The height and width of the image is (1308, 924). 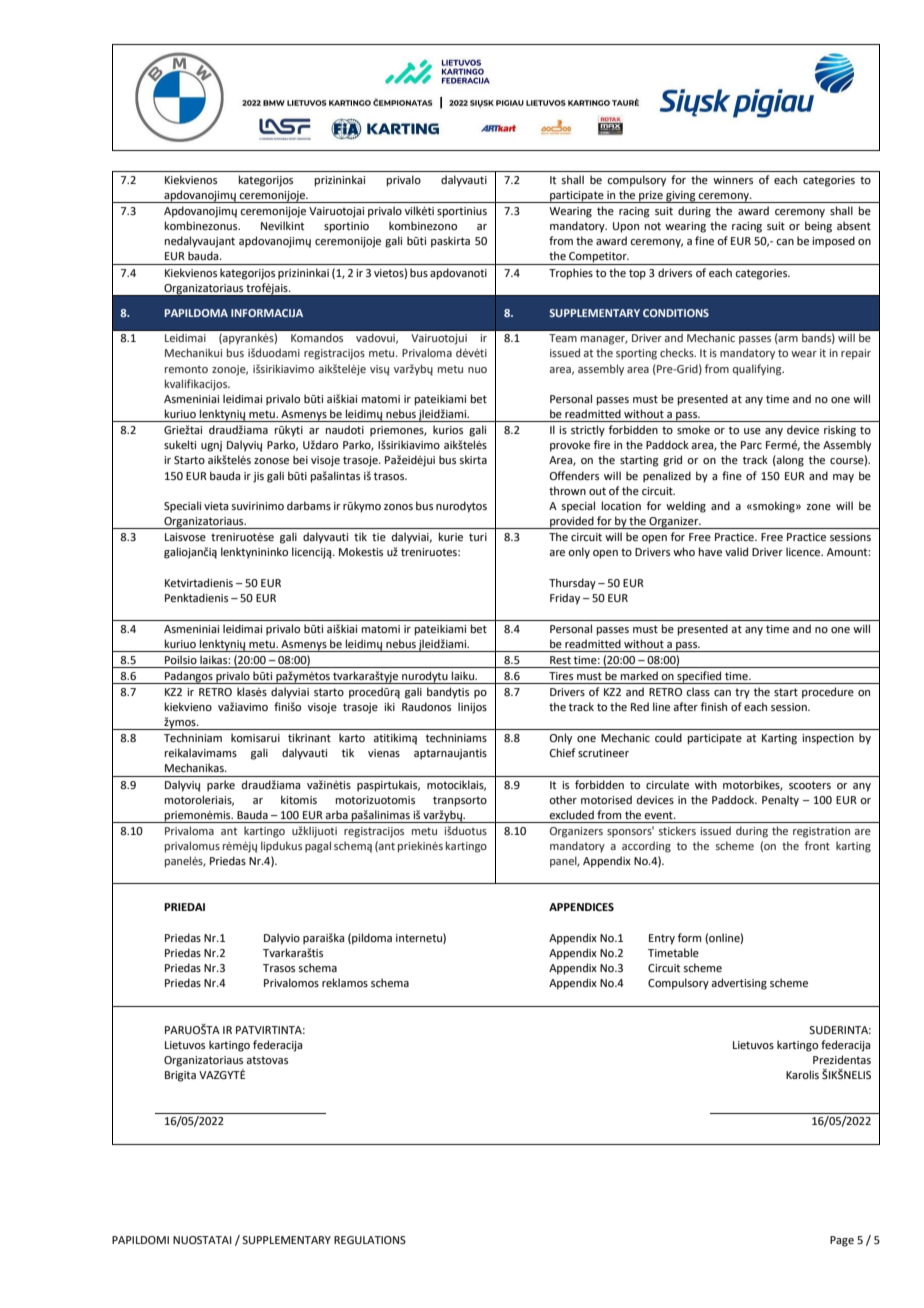 What do you see at coordinates (571, 274) in the image?
I see `Trophies` at bounding box center [571, 274].
